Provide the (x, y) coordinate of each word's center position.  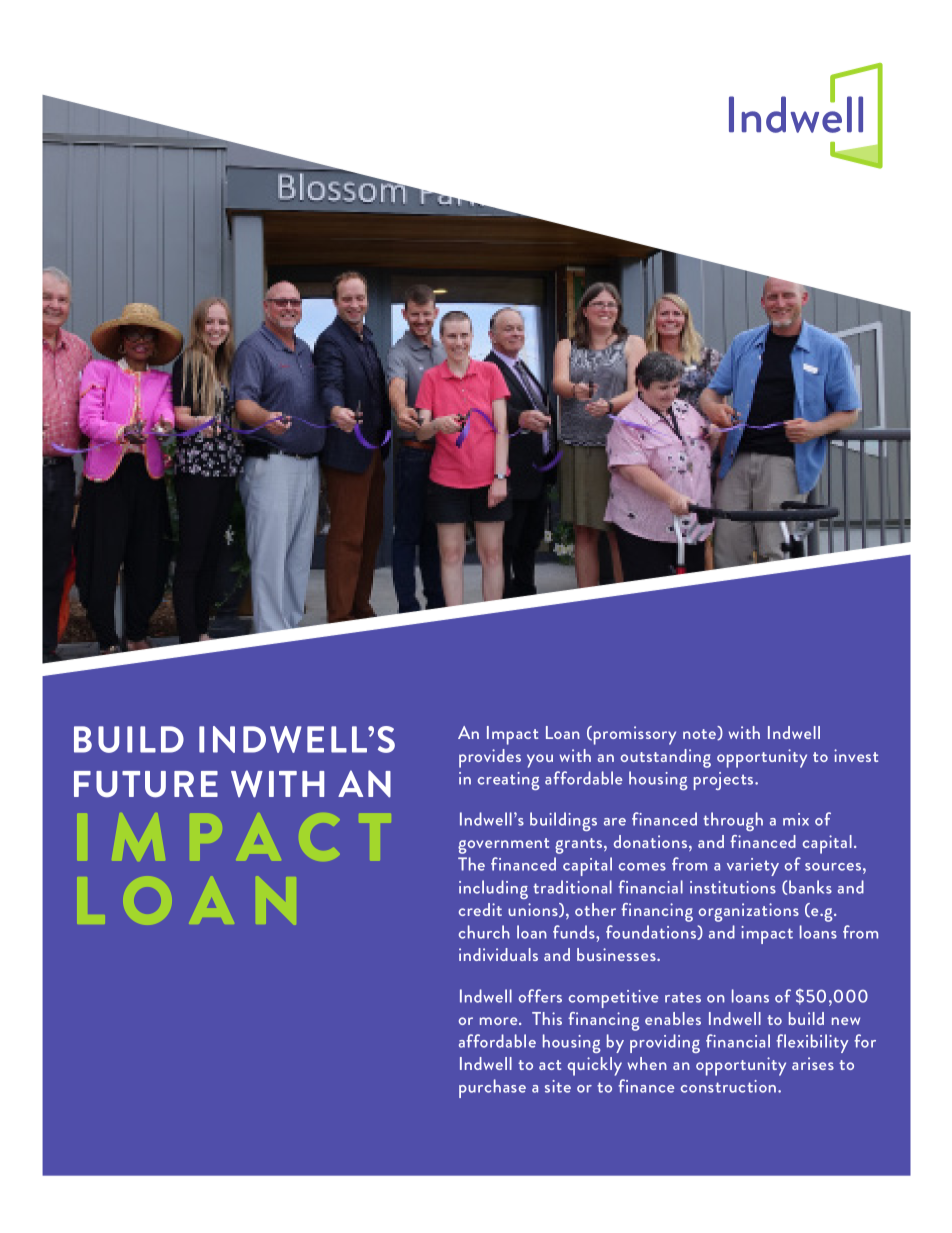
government (503, 846)
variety (753, 867)
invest (856, 755)
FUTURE (146, 784)
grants (580, 846)
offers (540, 996)
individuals (498, 954)
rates (683, 997)
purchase (492, 1088)
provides (490, 758)
